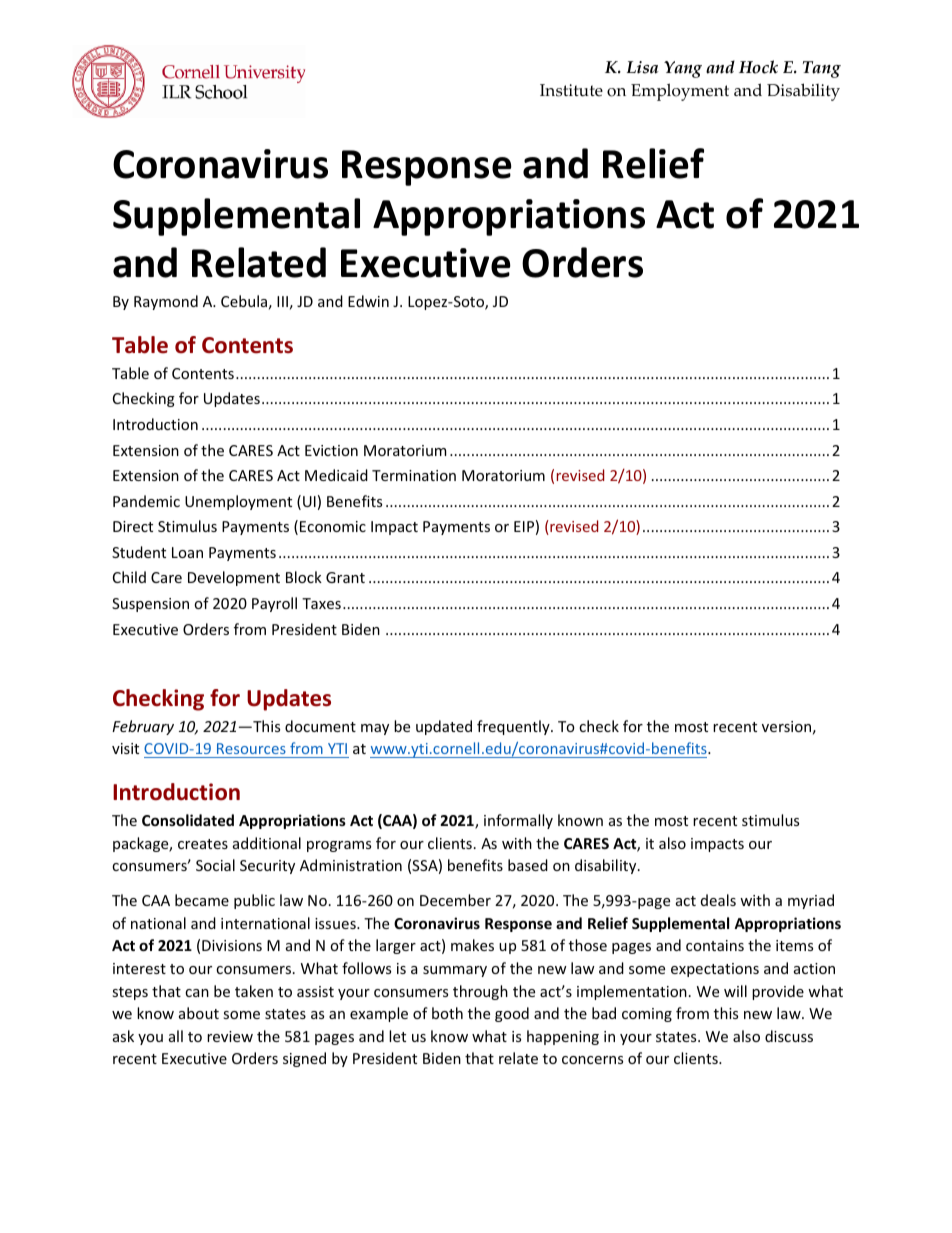  I want to click on review, so click(230, 1036).
